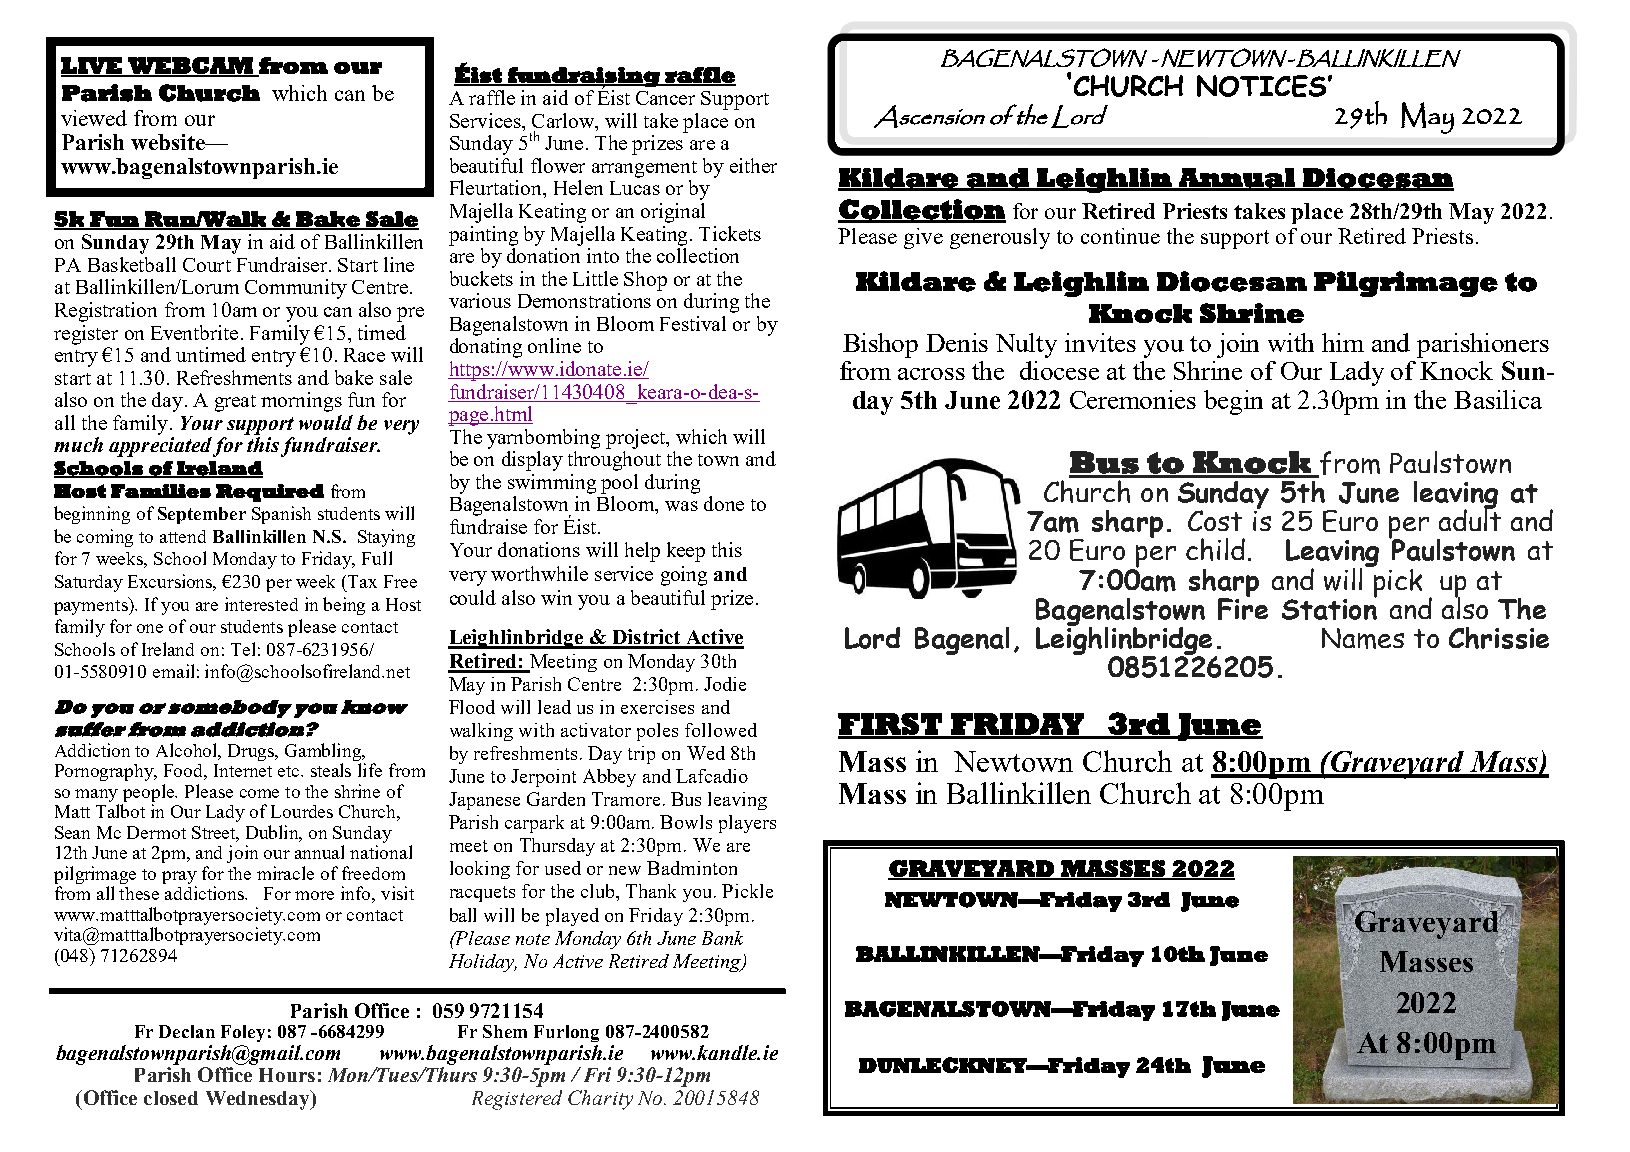  What do you see at coordinates (665, 98) in the document?
I see `Cancer` at bounding box center [665, 98].
